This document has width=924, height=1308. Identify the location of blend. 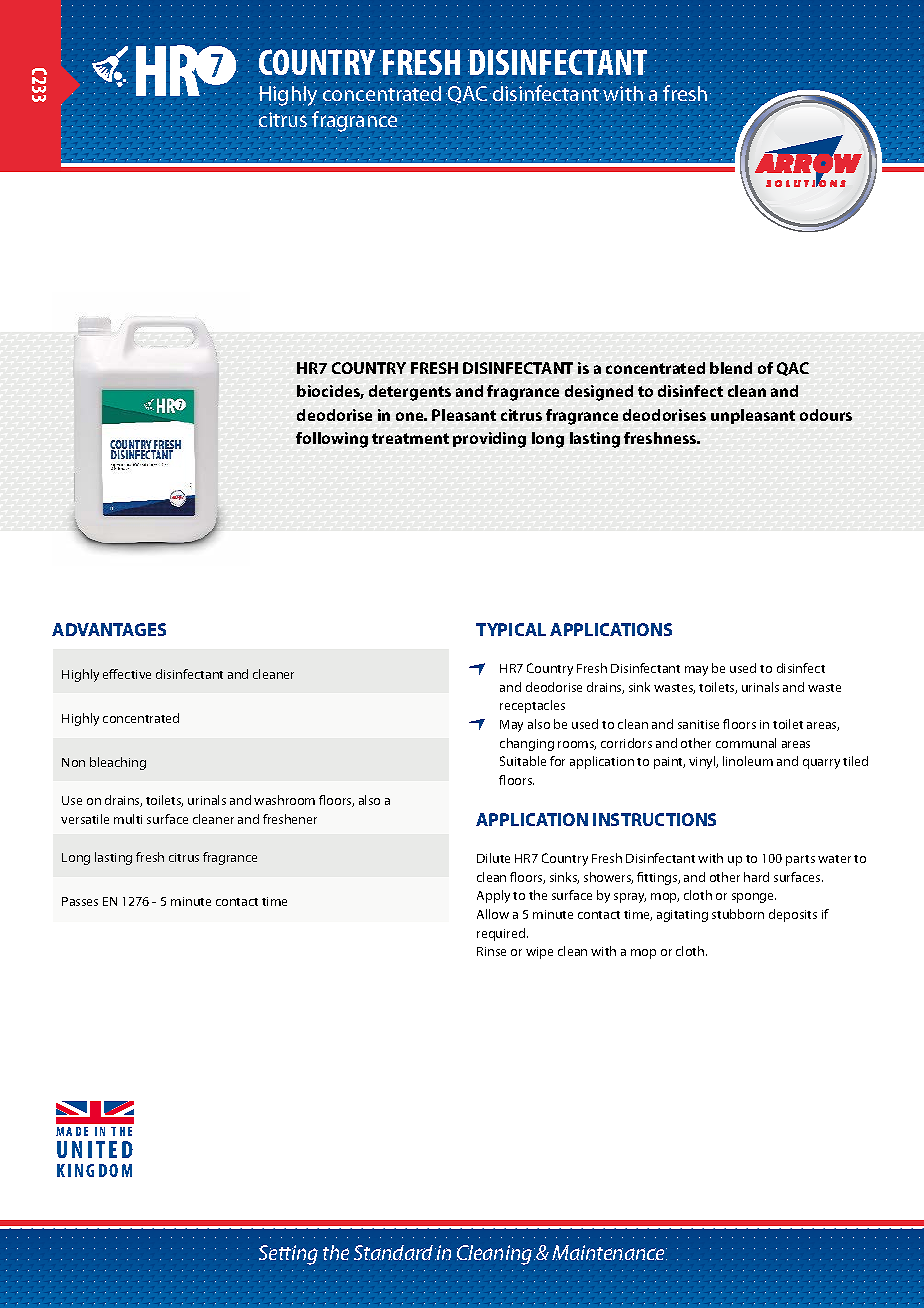
(731, 368).
